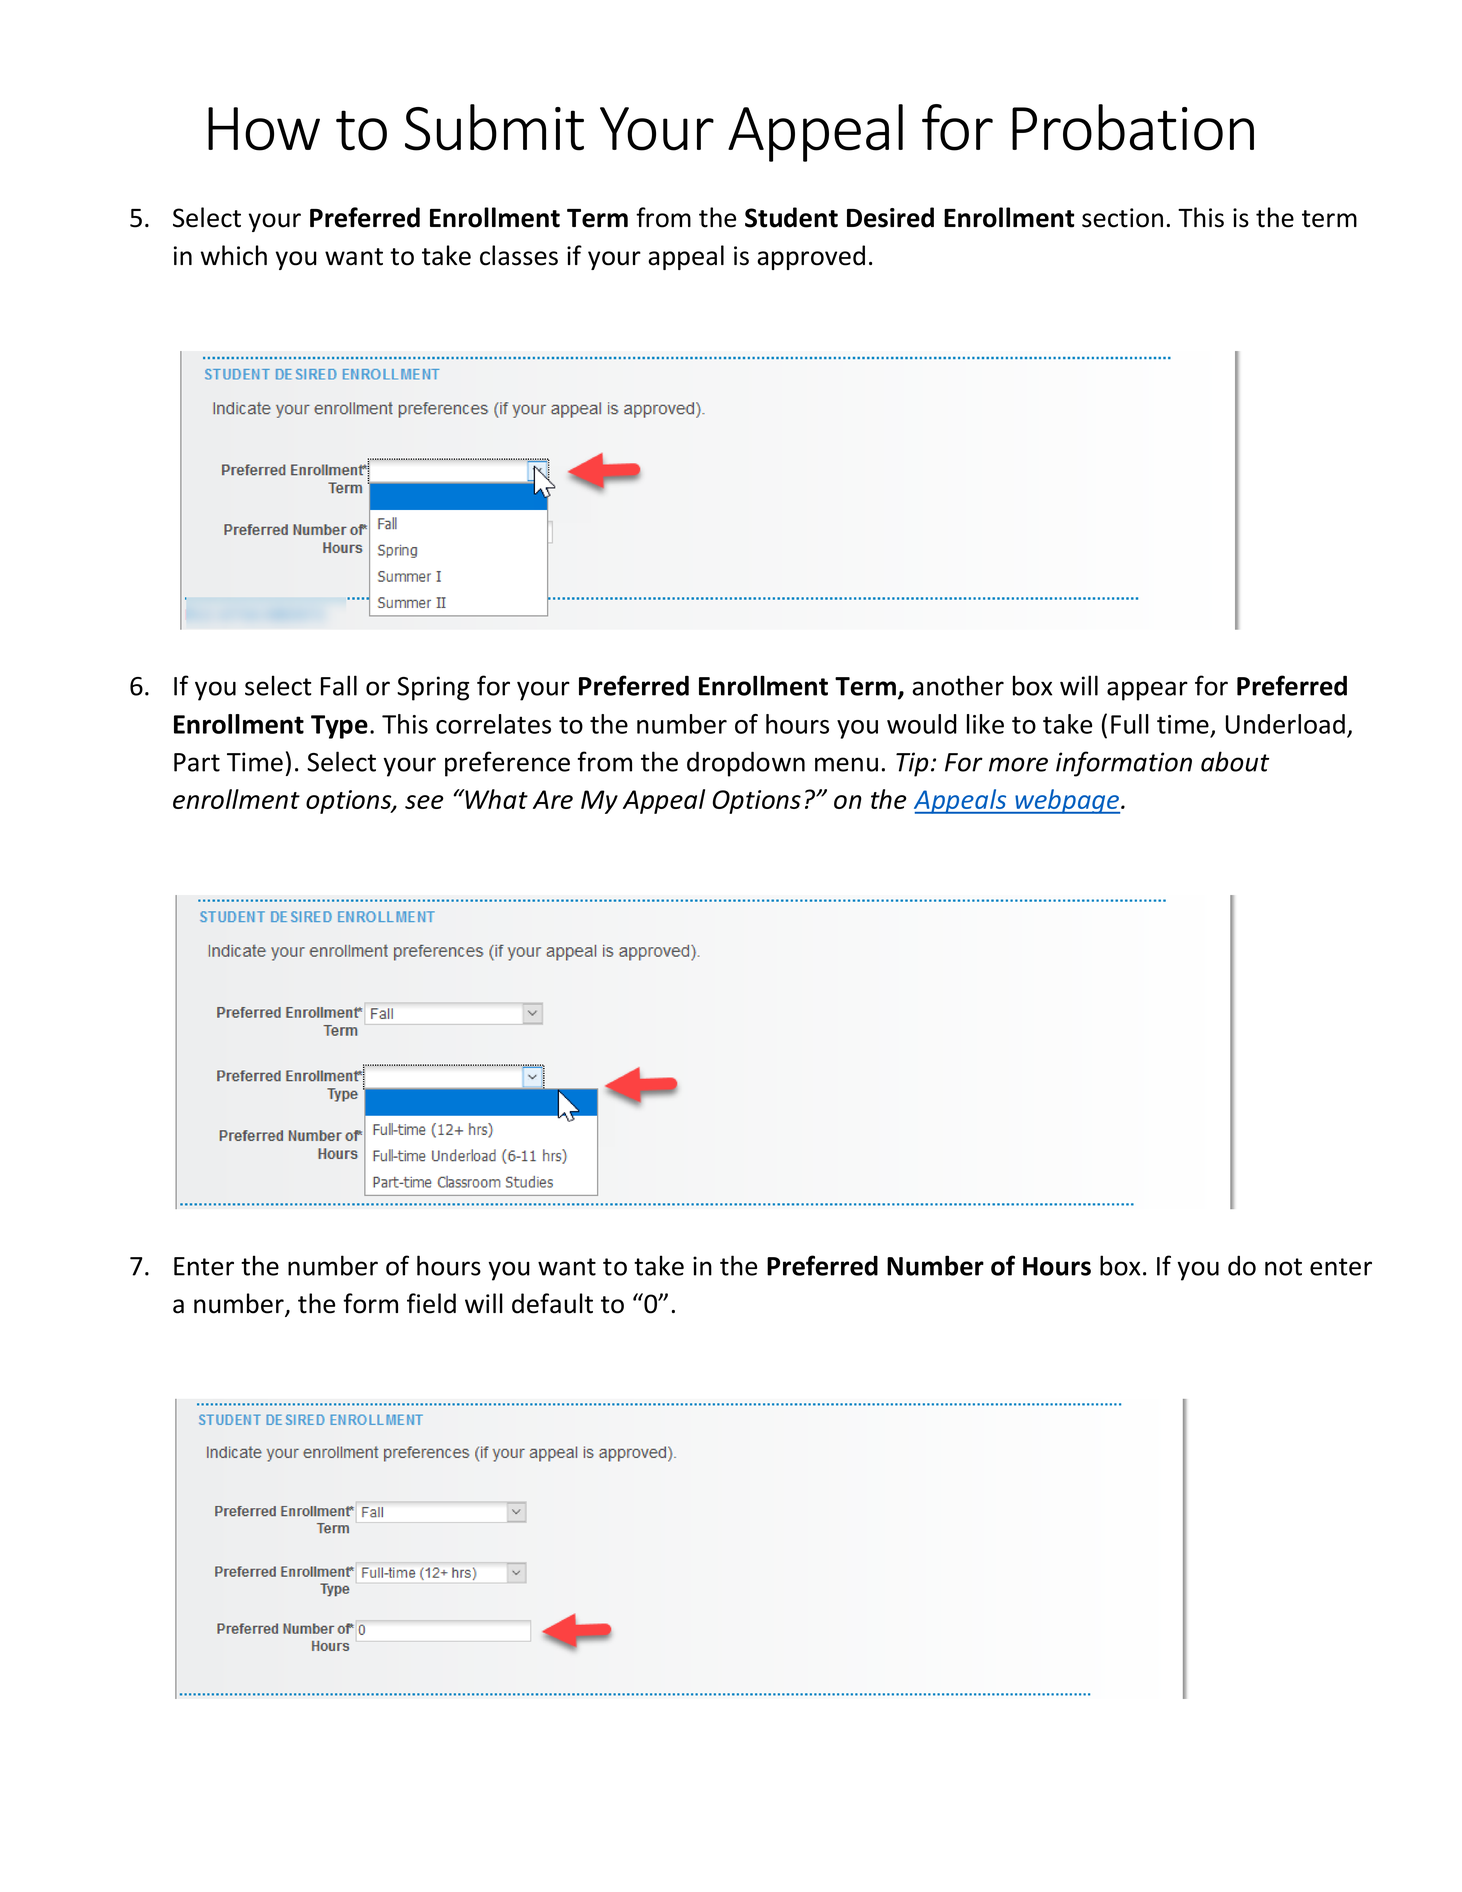 The width and height of the image is (1462, 1892). I want to click on Probation, so click(1133, 127).
